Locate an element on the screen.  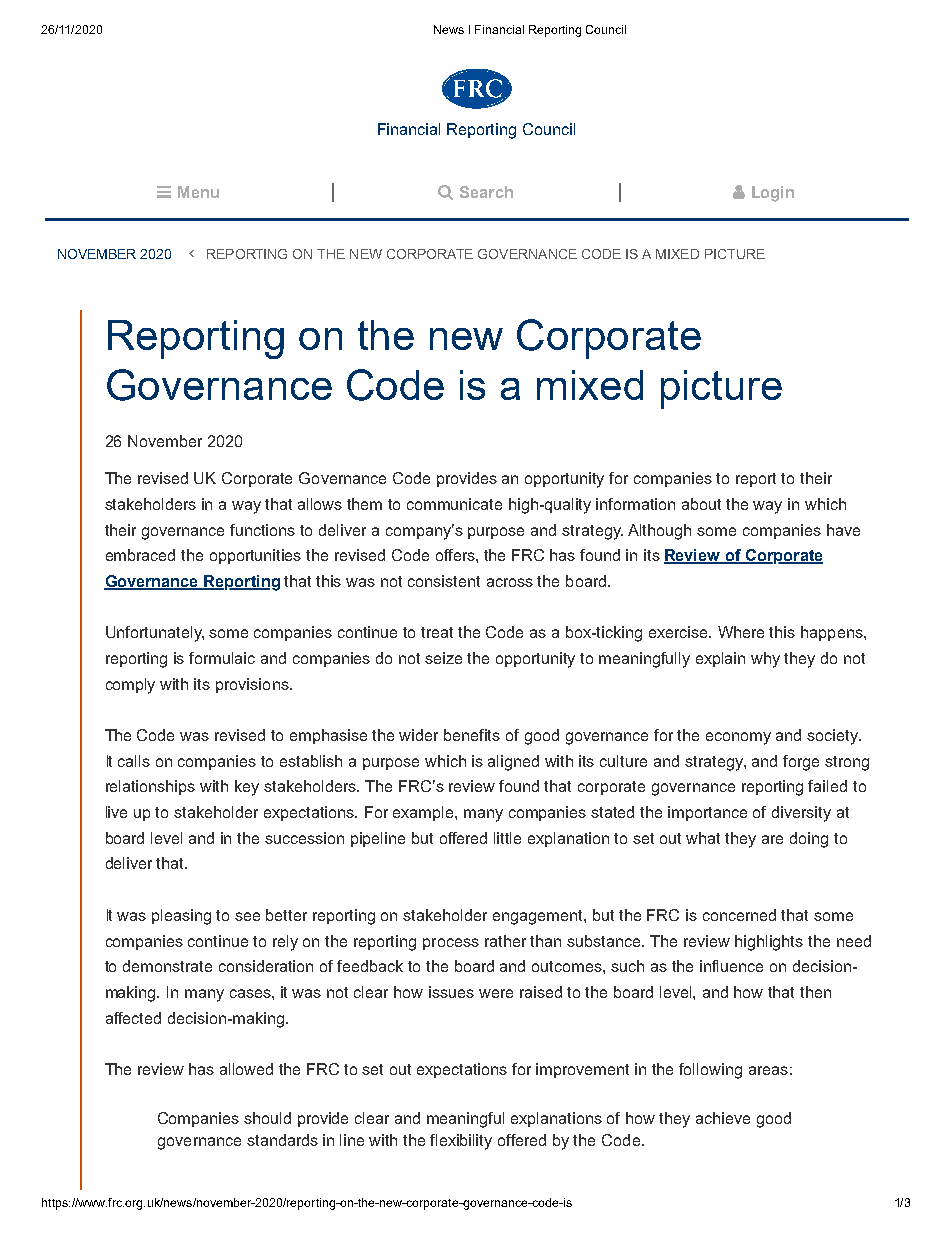
Search is located at coordinates (486, 192).
